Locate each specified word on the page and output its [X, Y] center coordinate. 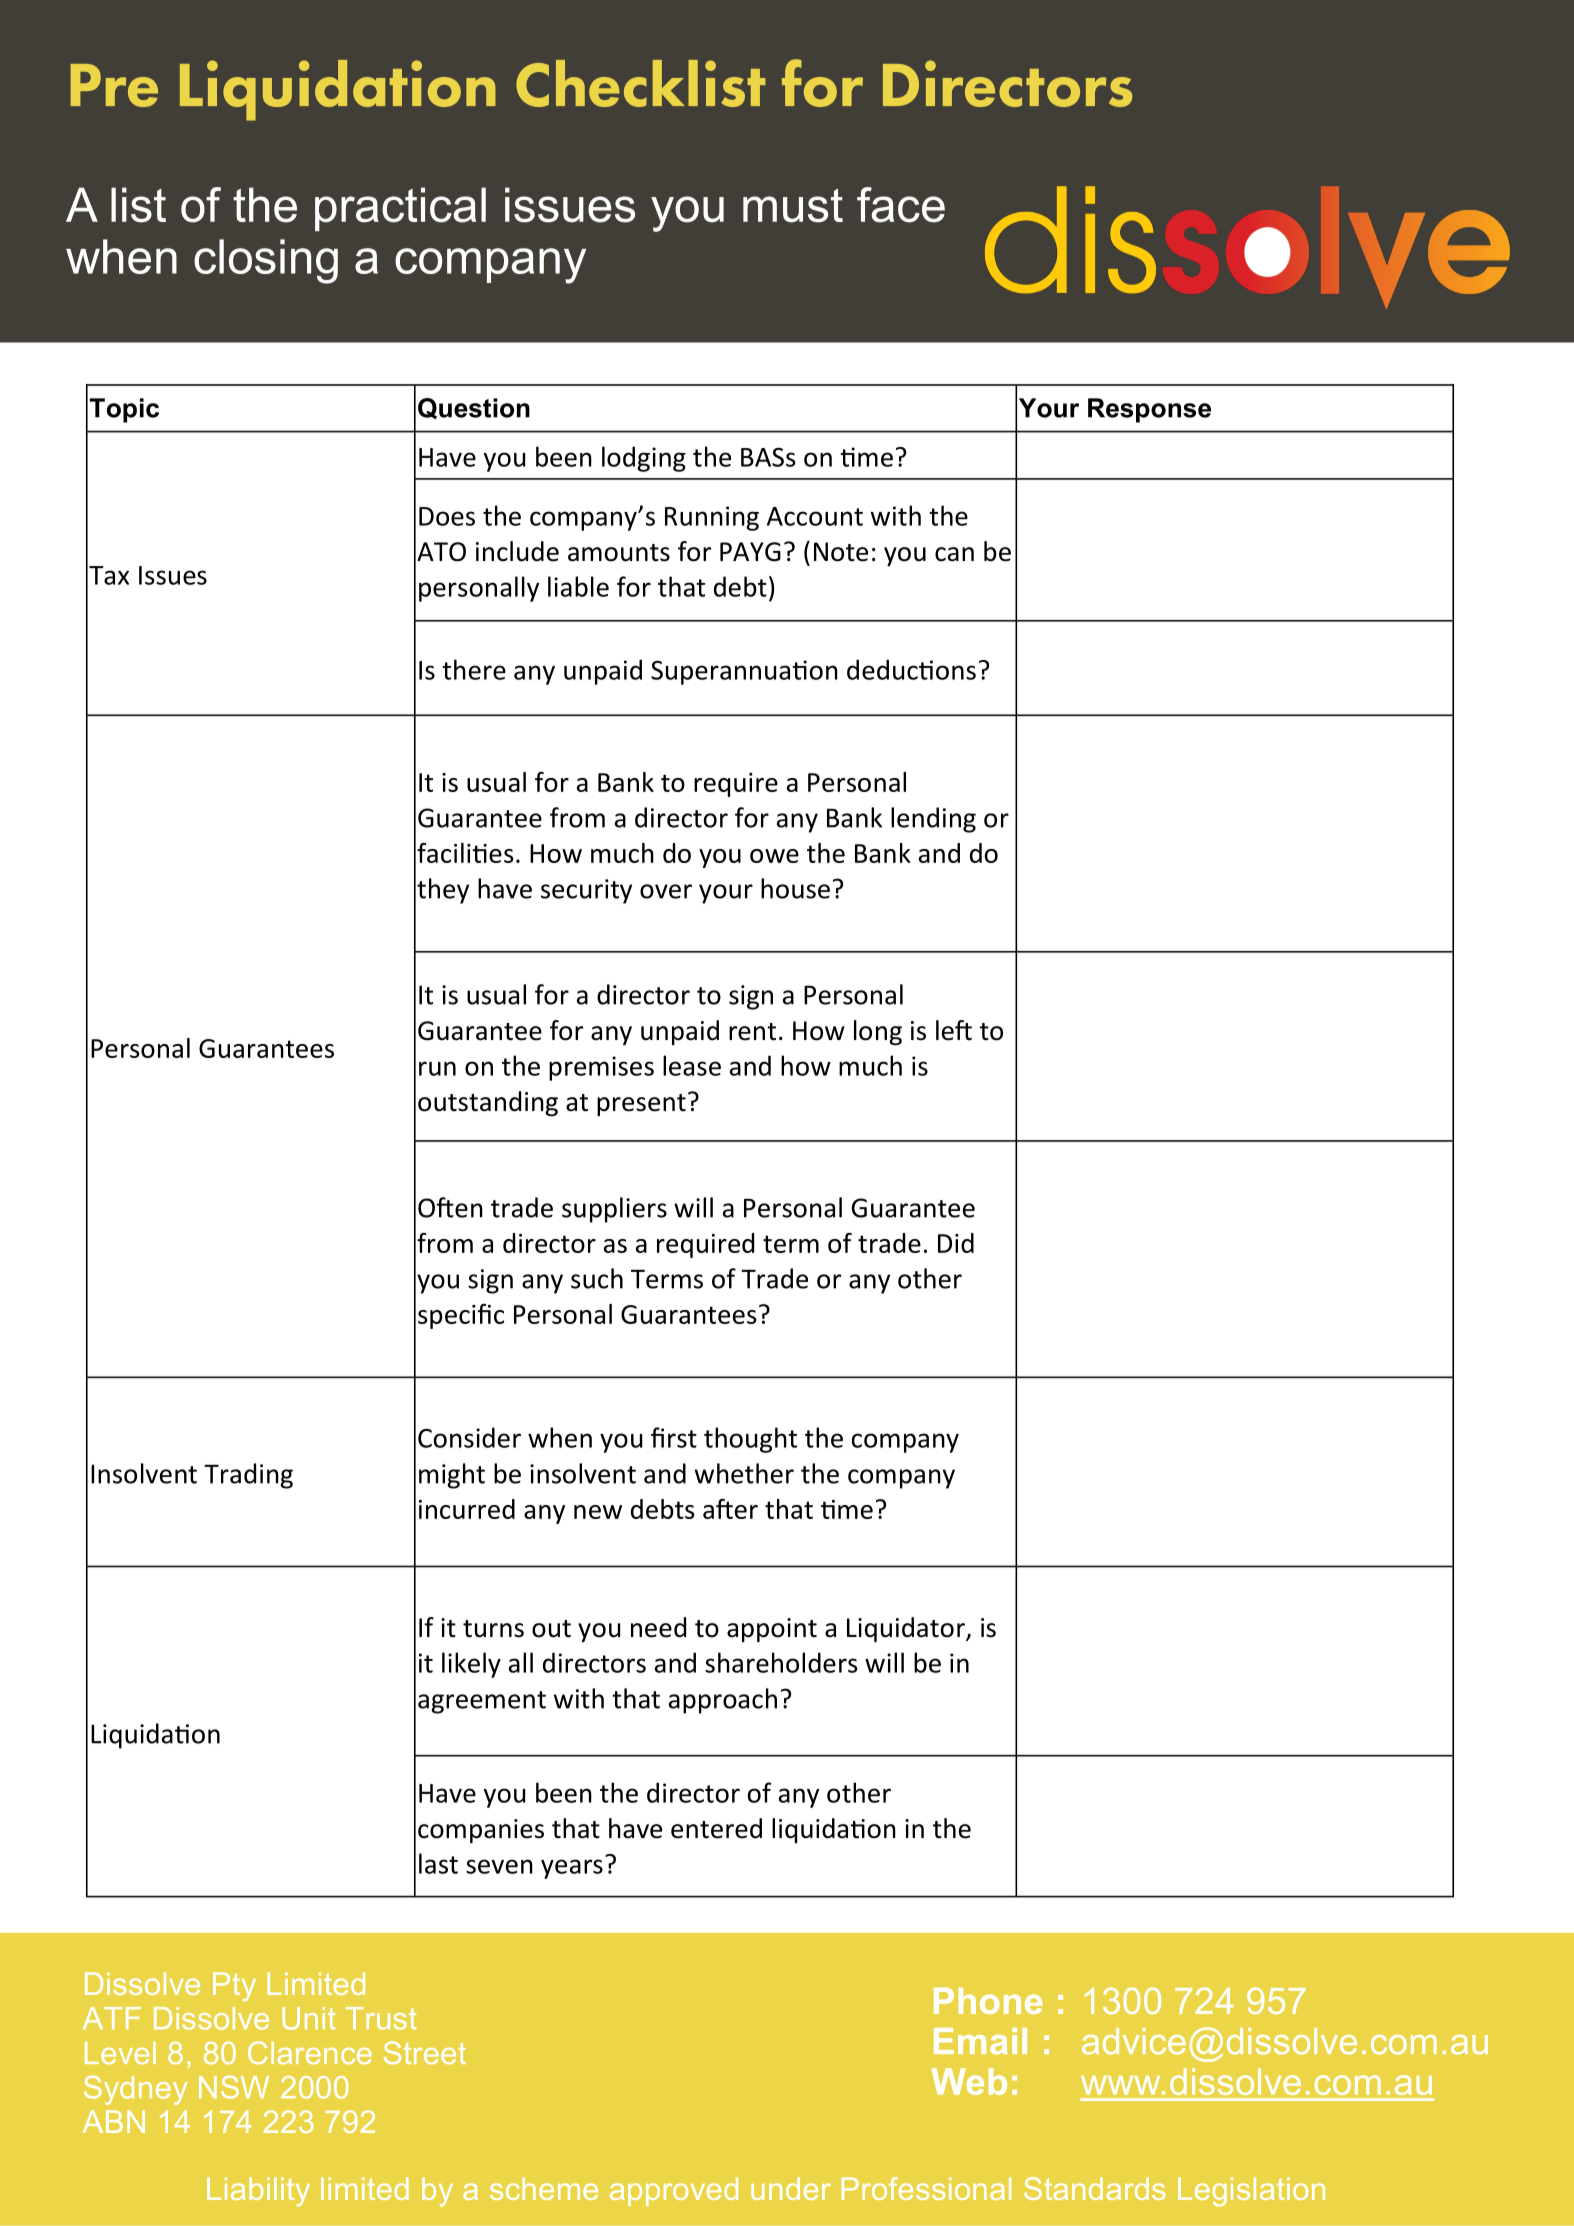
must [793, 206]
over [666, 891]
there [474, 669]
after [730, 1509]
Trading [248, 1476]
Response [1149, 410]
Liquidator [907, 1629]
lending [933, 820]
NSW [234, 2087]
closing [266, 261]
